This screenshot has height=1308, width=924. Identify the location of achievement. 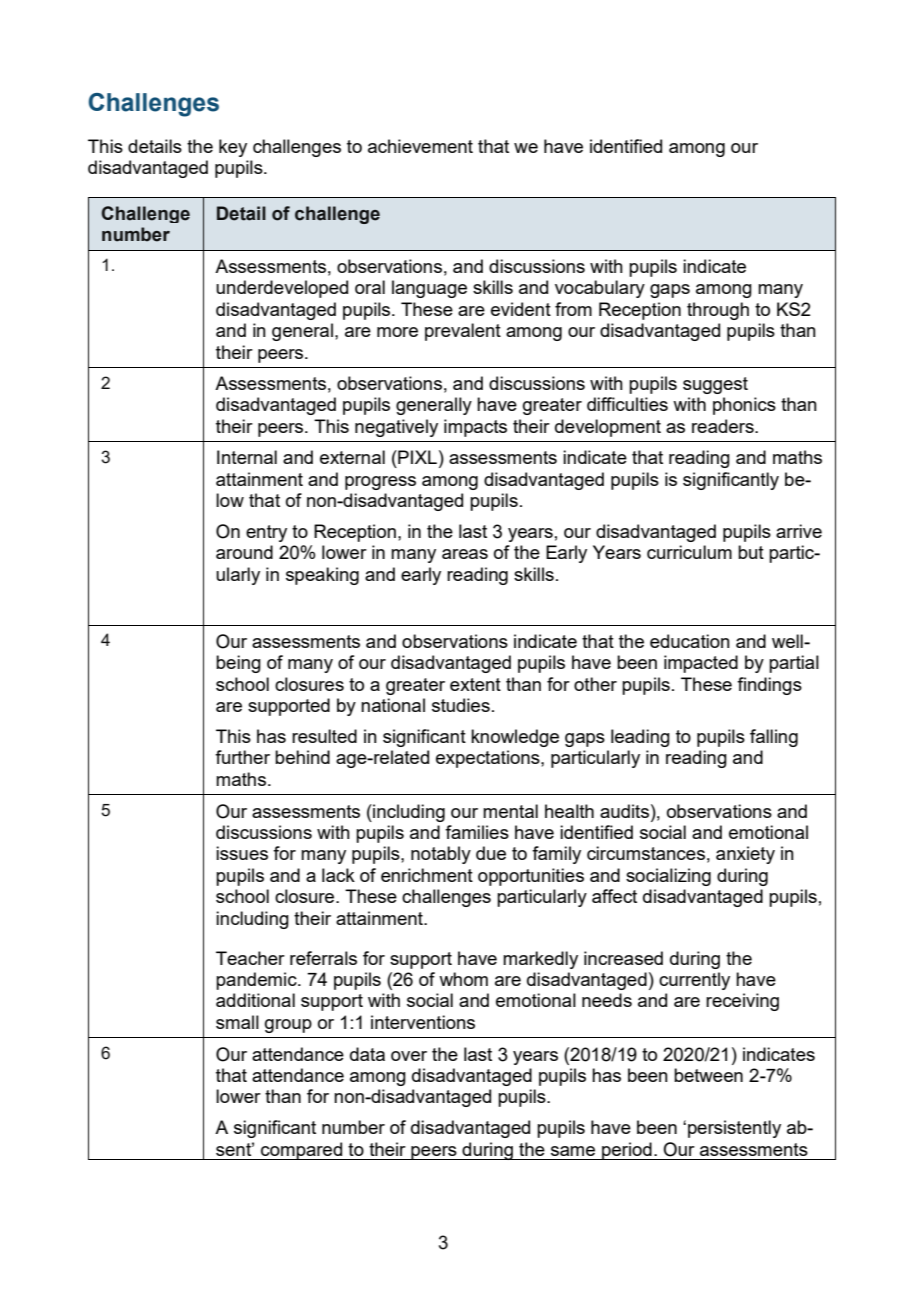
(420, 146).
